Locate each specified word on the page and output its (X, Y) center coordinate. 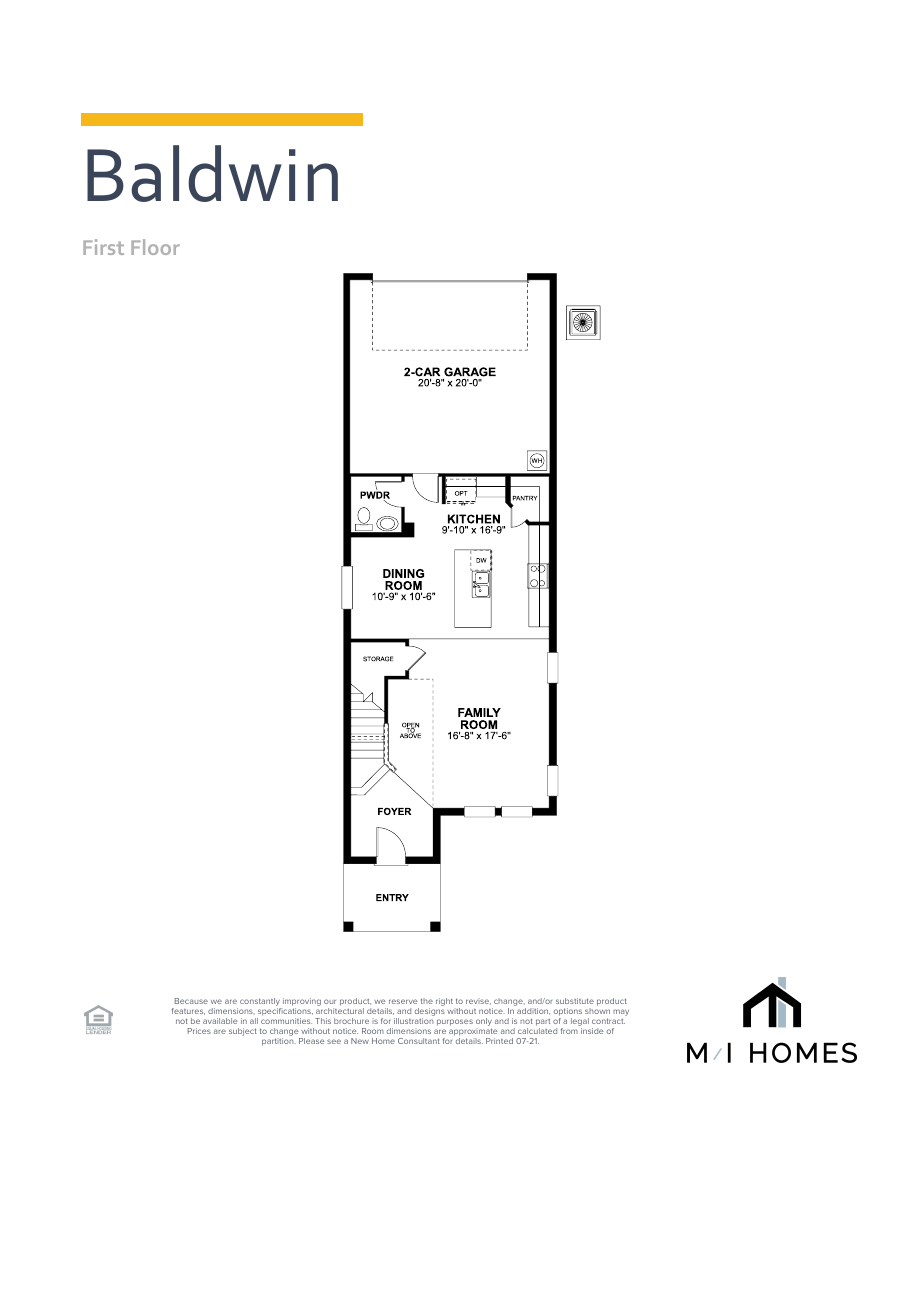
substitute (575, 1001)
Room (373, 1031)
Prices (199, 1031)
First (103, 247)
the (427, 1001)
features (188, 1011)
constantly (261, 1003)
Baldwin (212, 173)
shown (597, 1011)
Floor (155, 247)
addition (533, 1011)
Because (191, 1001)
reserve (403, 1001)
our (330, 1001)
